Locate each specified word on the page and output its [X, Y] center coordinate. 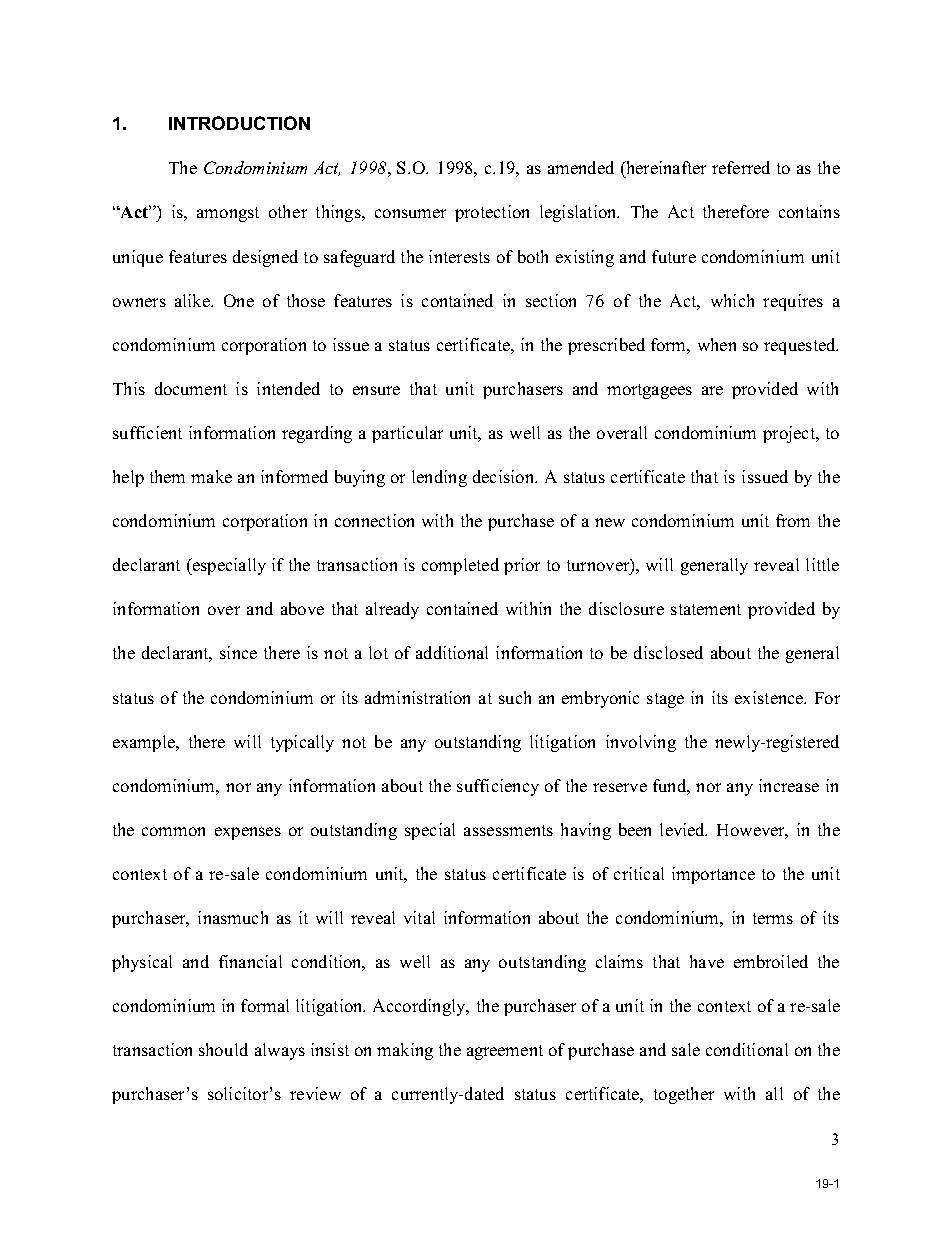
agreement [505, 1052]
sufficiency [498, 787]
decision [504, 476]
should [223, 1049]
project [790, 434]
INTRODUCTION [239, 123]
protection [492, 213]
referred [741, 167]
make [211, 476]
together [684, 1095]
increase [789, 785]
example [145, 743]
